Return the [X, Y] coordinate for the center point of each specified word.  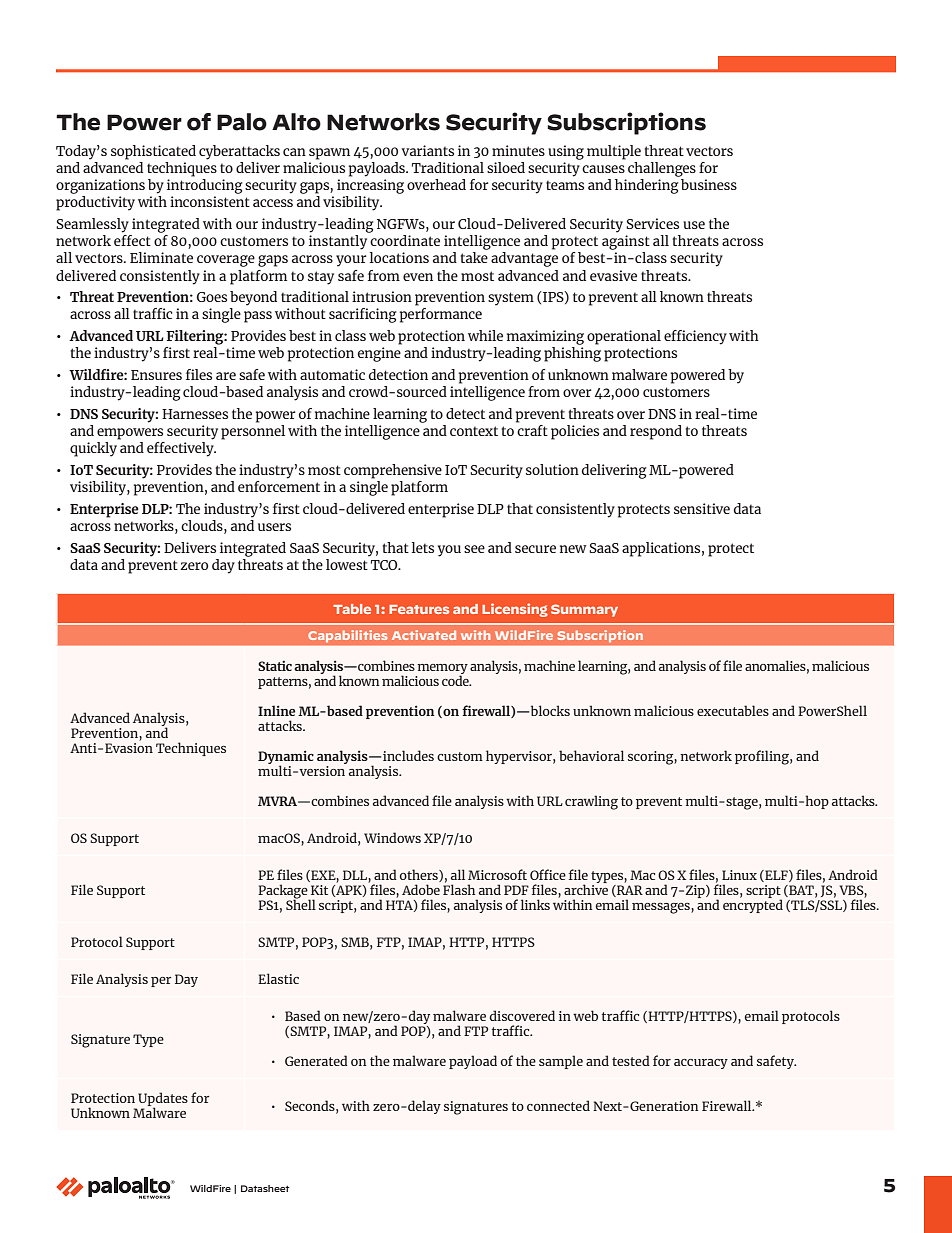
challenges [662, 169]
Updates [162, 1100]
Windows [392, 837]
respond [656, 432]
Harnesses [195, 414]
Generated [316, 1060]
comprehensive [393, 471]
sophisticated [153, 152]
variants [427, 150]
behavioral [591, 755]
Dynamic [286, 758]
